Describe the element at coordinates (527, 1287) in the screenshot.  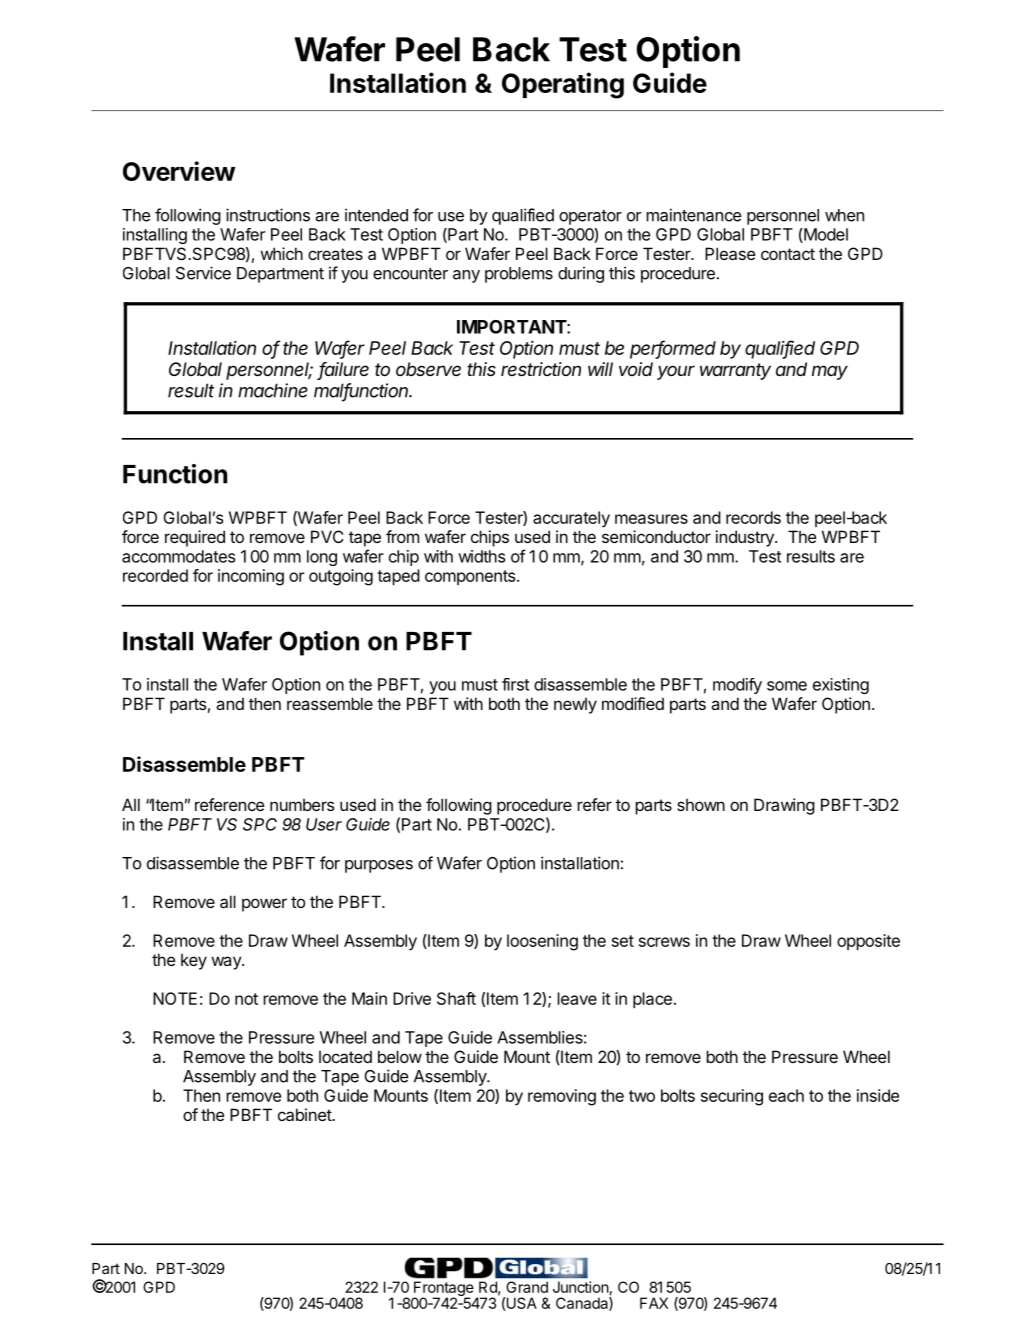
I see `Grand` at that location.
